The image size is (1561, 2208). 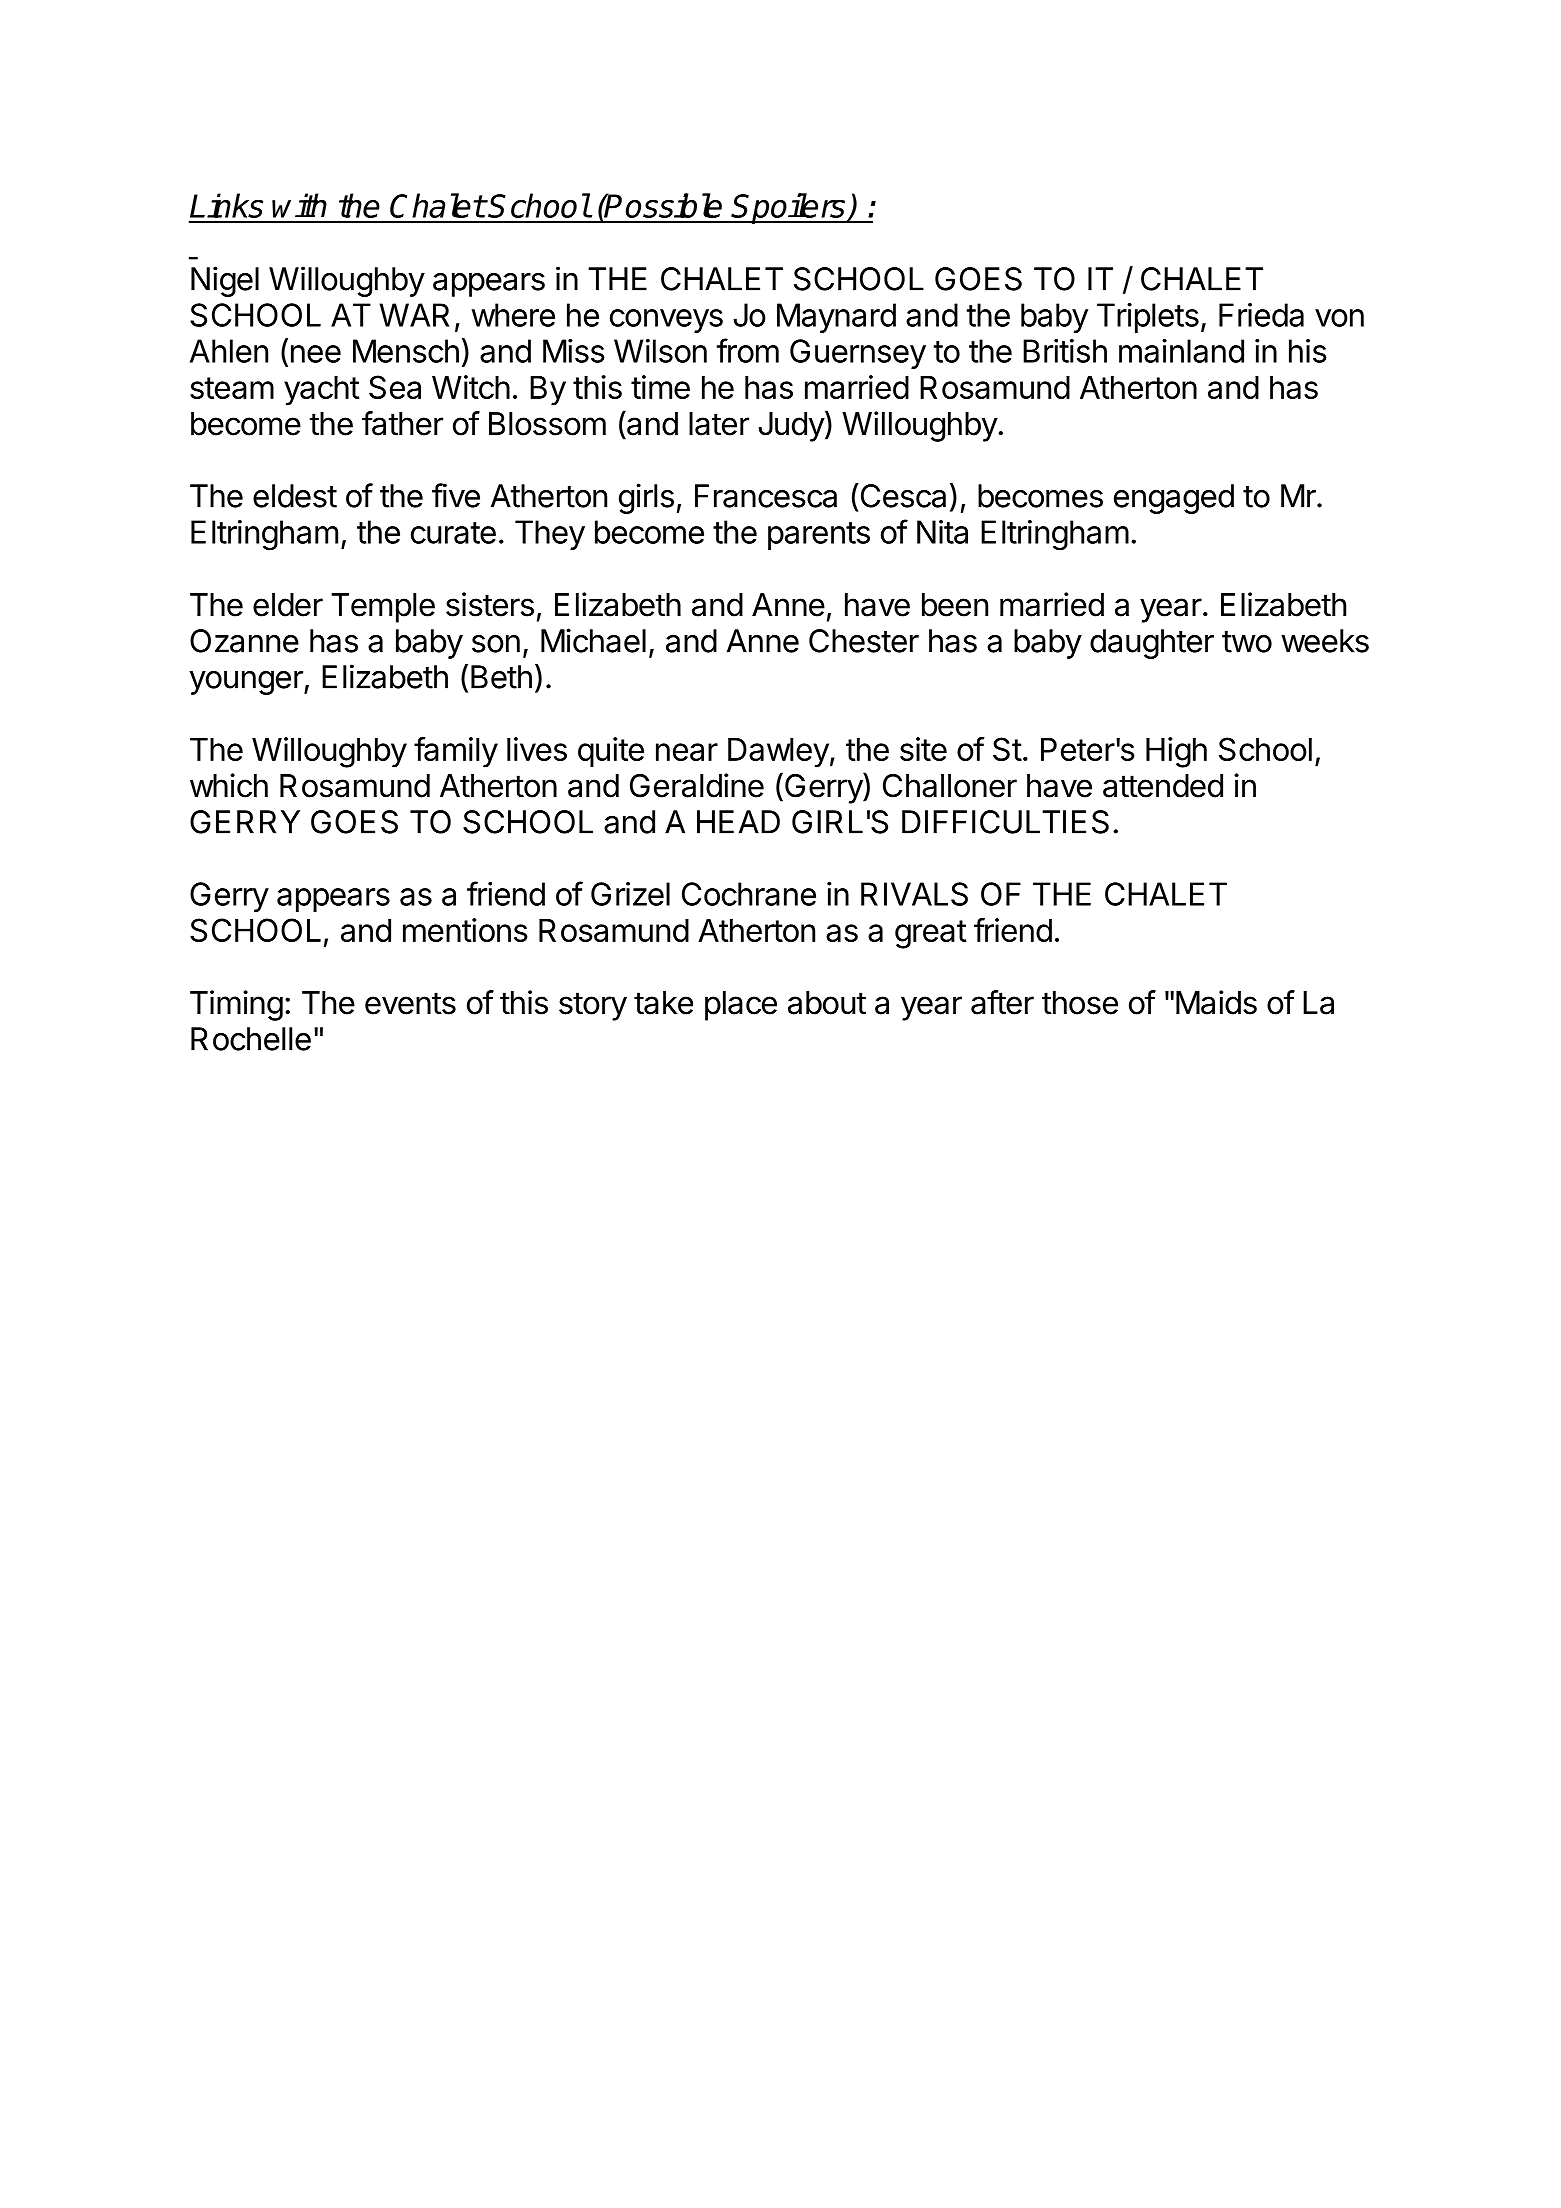 What do you see at coordinates (229, 785) in the screenshot?
I see `which` at bounding box center [229, 785].
